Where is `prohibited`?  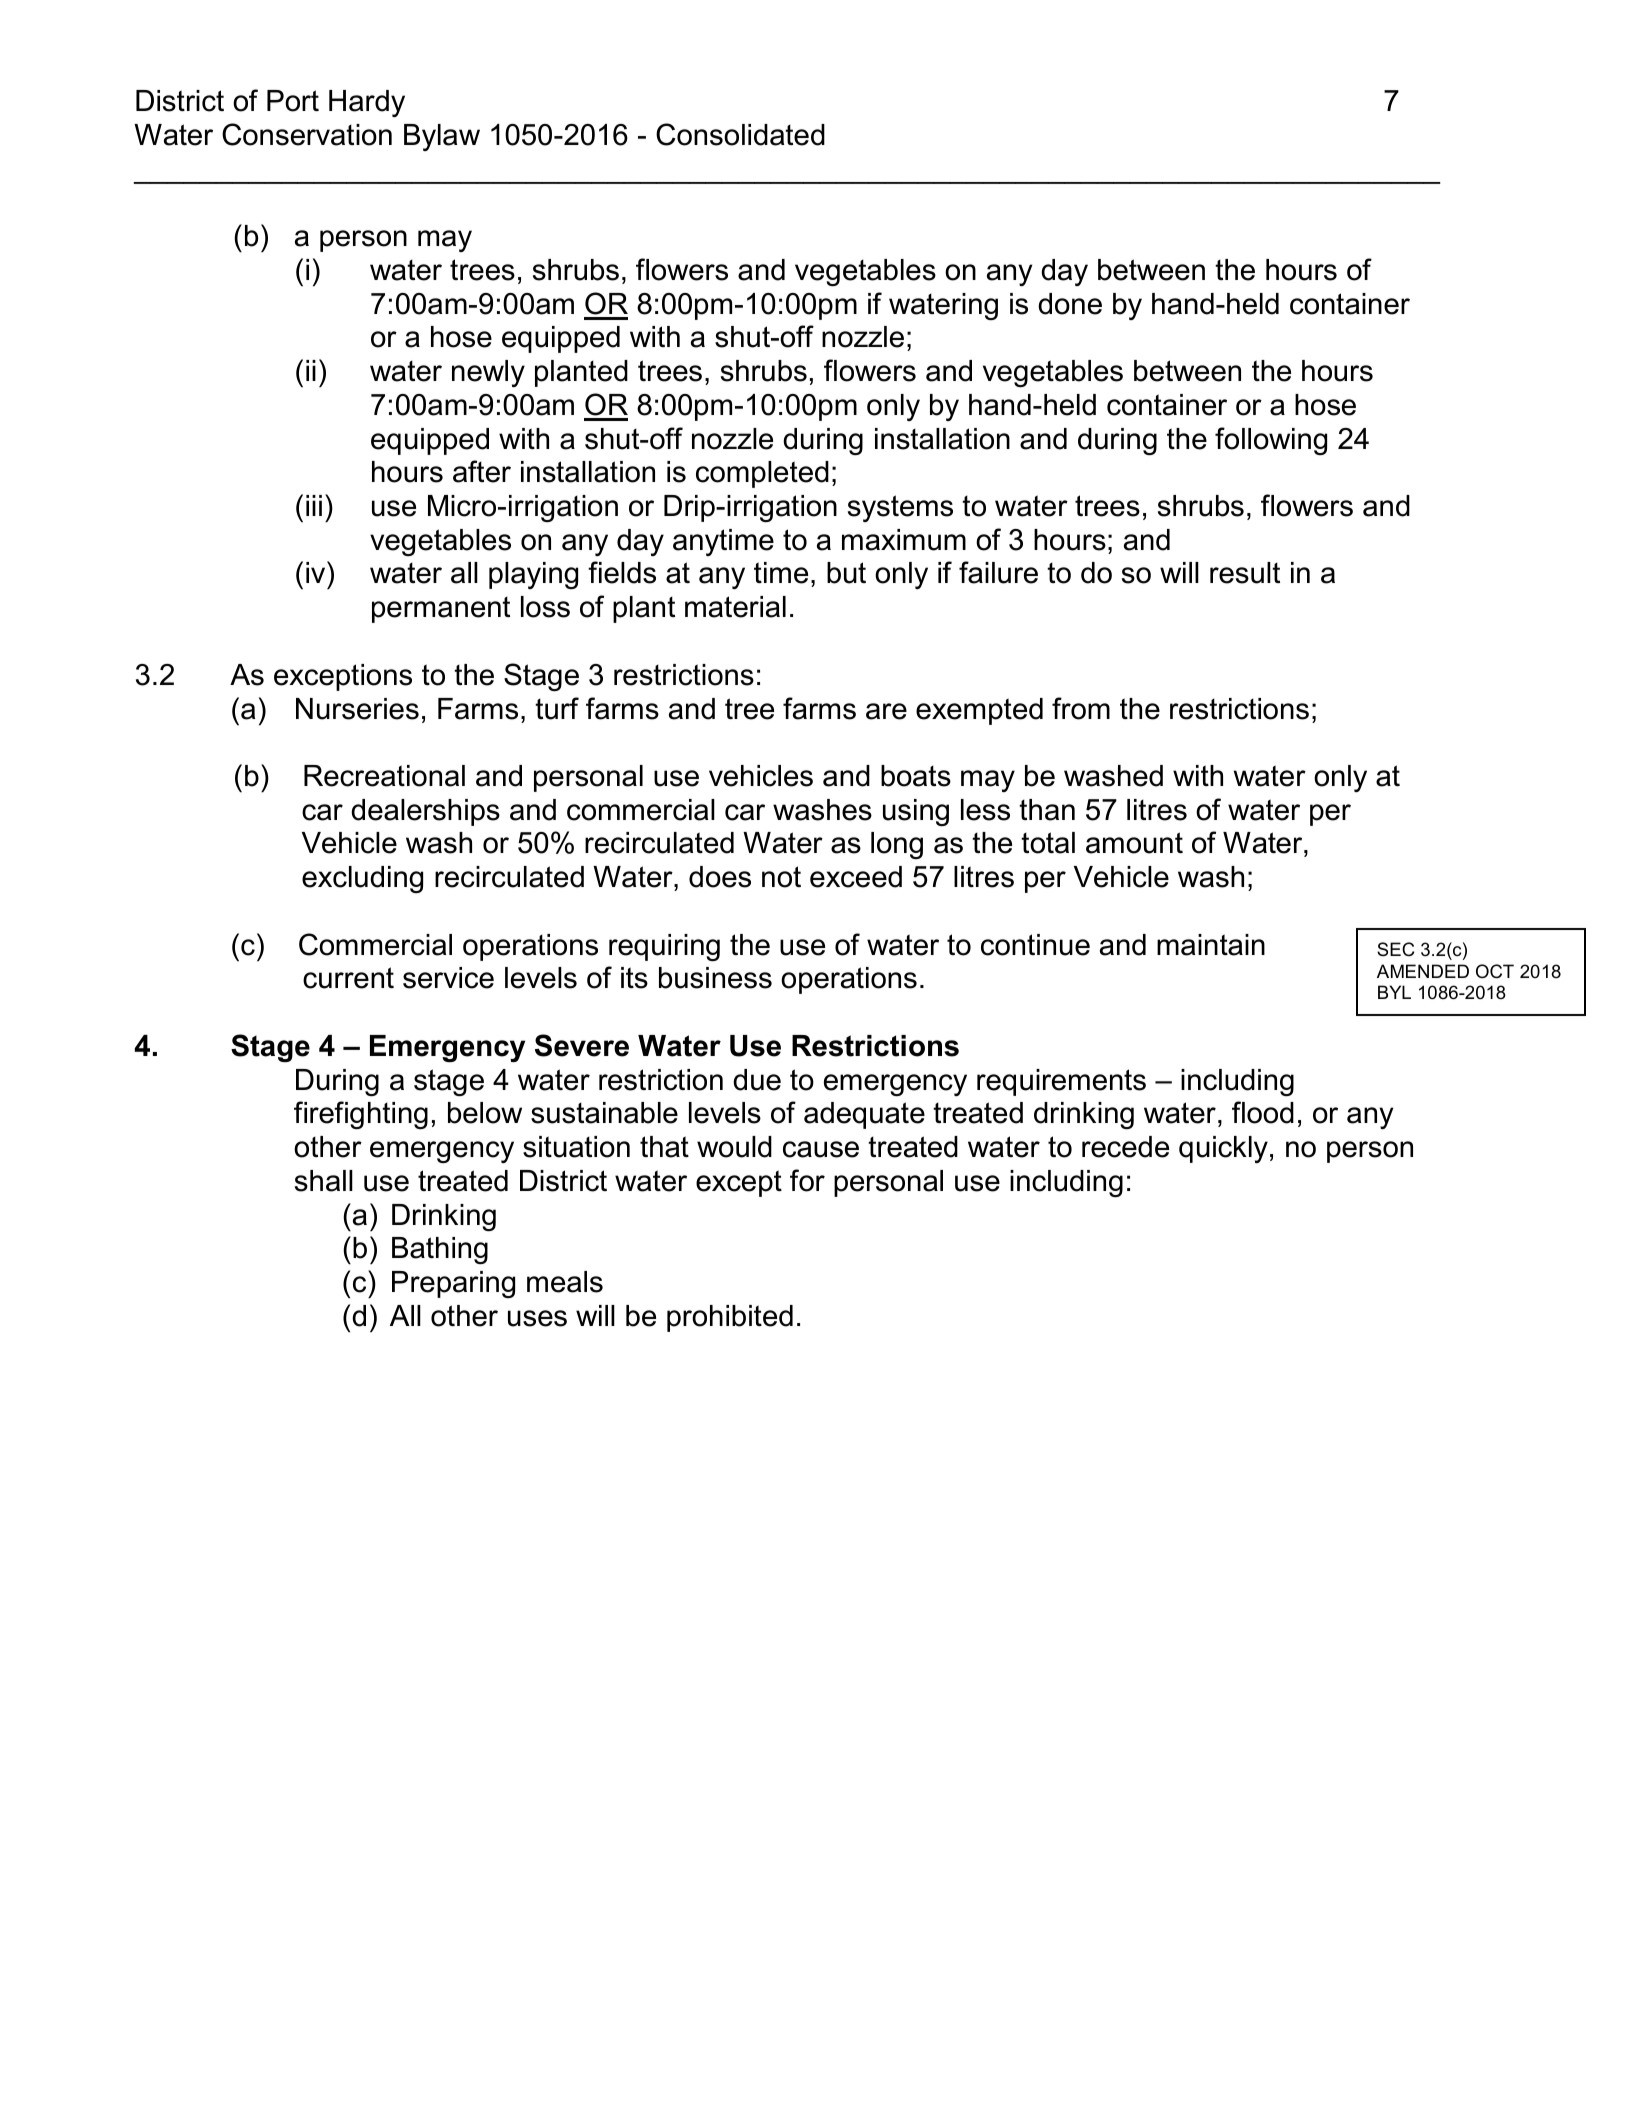 prohibited is located at coordinates (730, 1318).
